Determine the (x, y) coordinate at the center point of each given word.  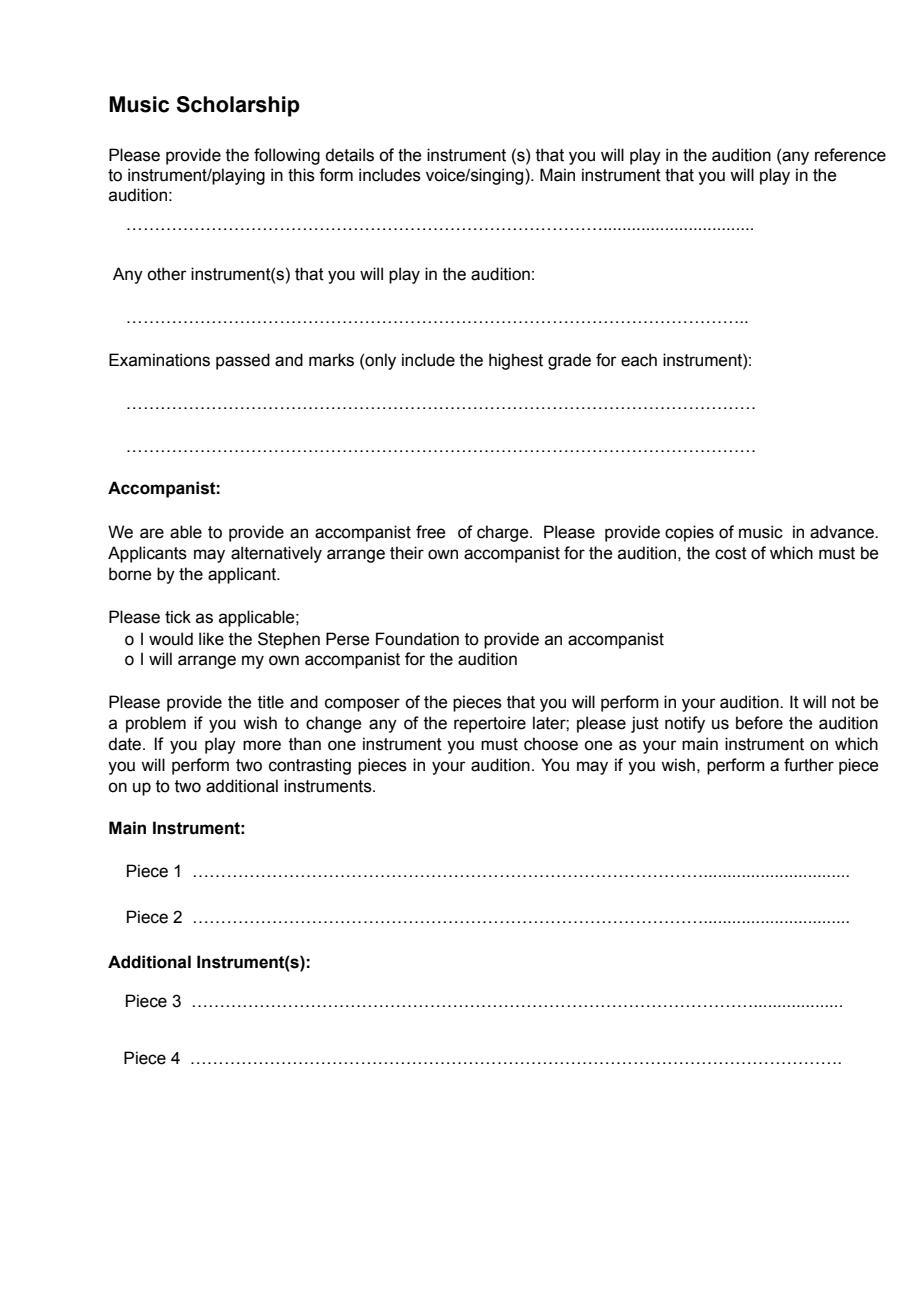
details (349, 155)
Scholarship (238, 106)
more (262, 745)
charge (504, 533)
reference (850, 155)
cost (731, 553)
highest (516, 361)
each (639, 360)
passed (243, 361)
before (759, 723)
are (152, 533)
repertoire (490, 724)
